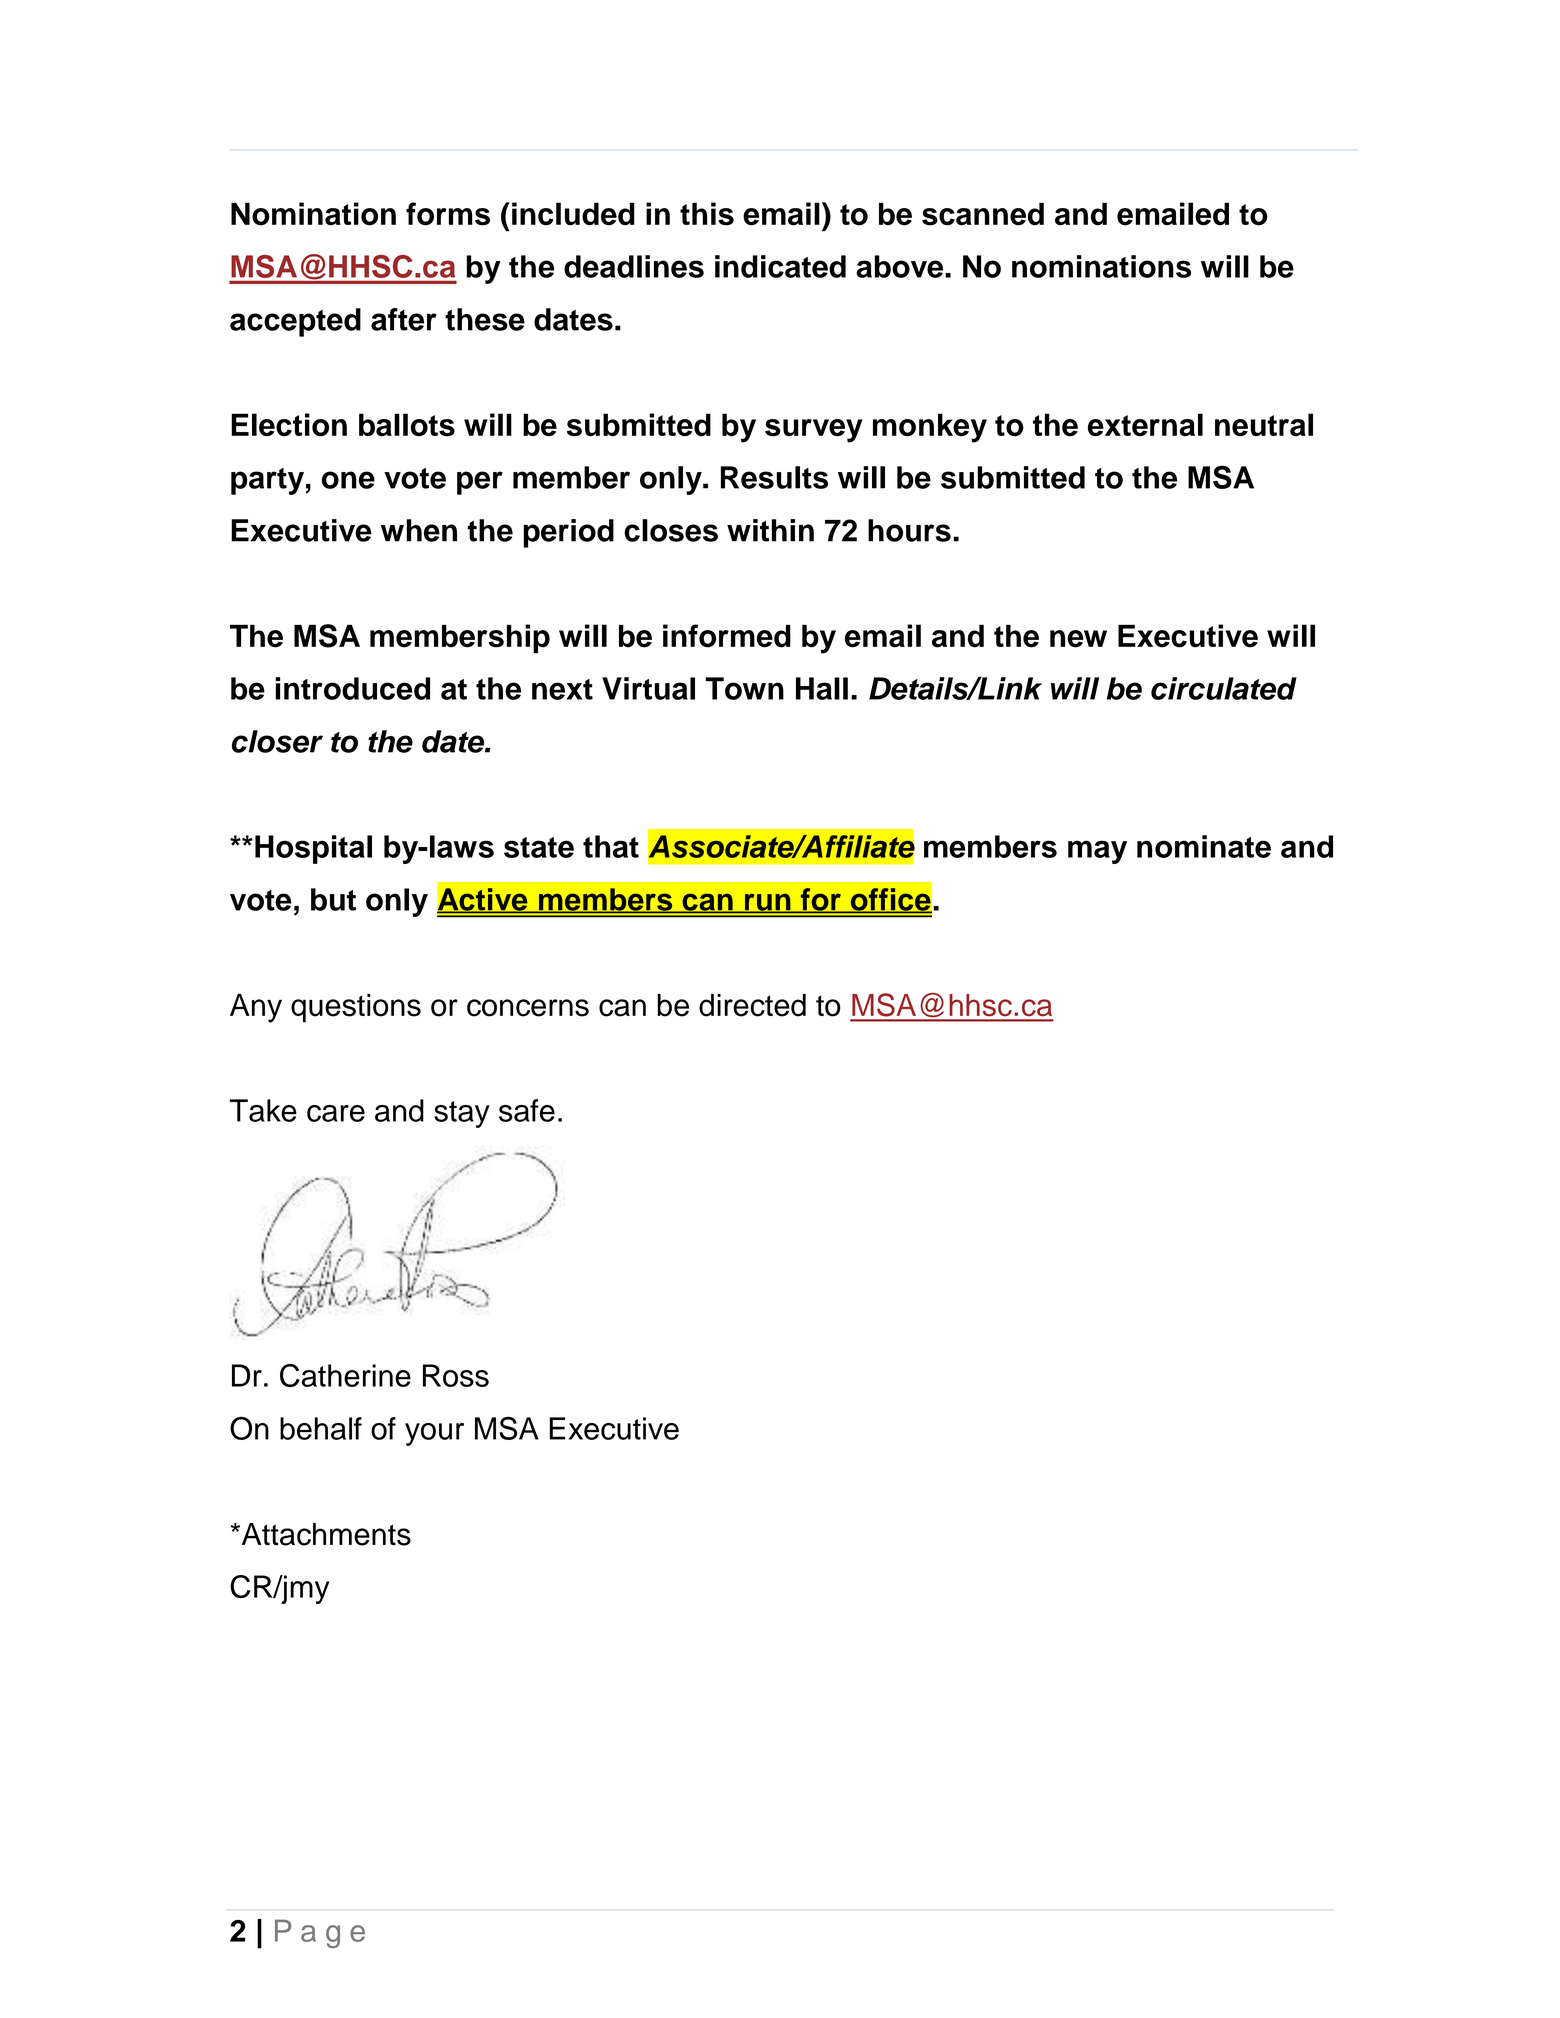 This page has height=2018, width=1560. Describe the element at coordinates (456, 1375) in the page. I see `Ross` at that location.
